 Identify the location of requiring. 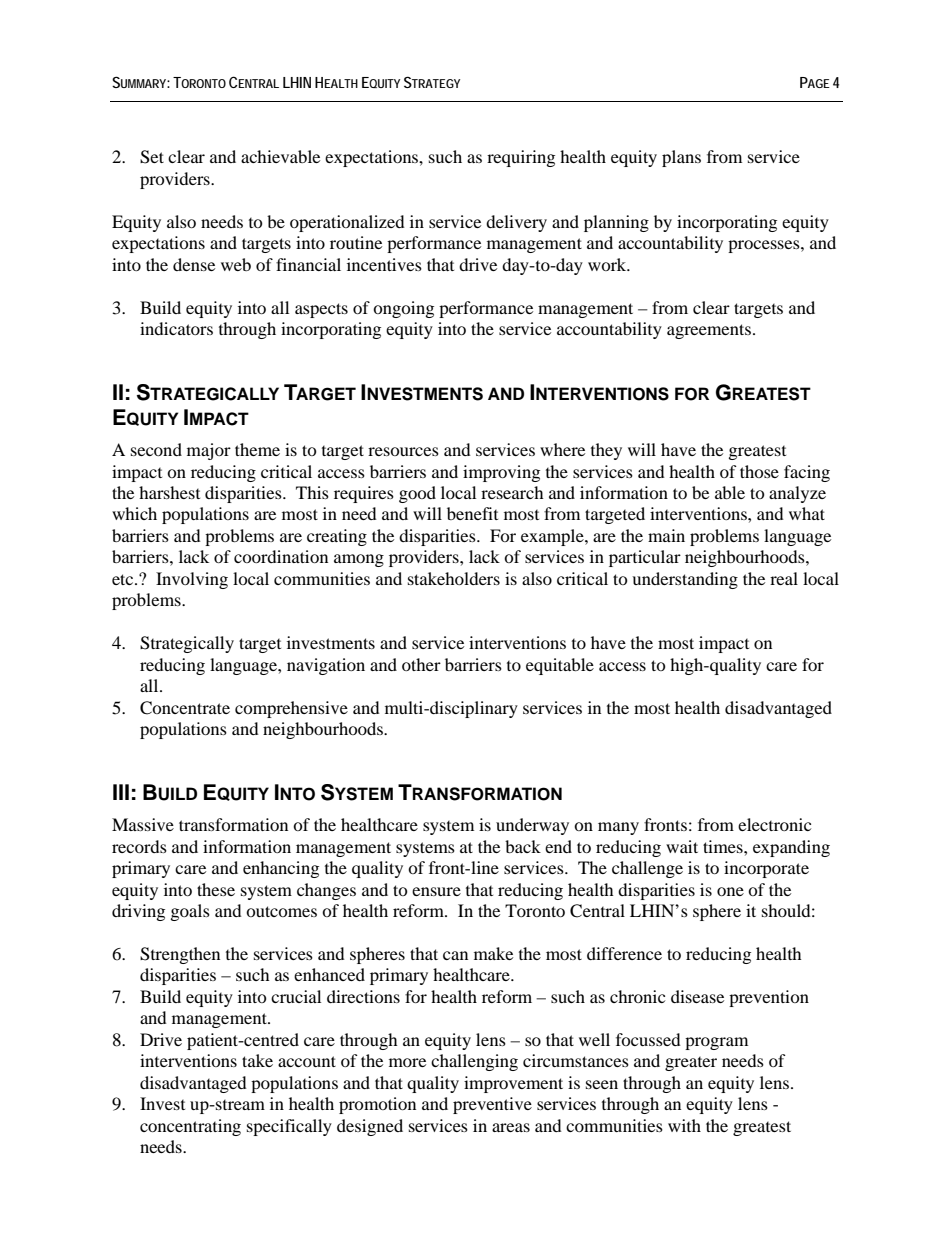
(521, 158).
